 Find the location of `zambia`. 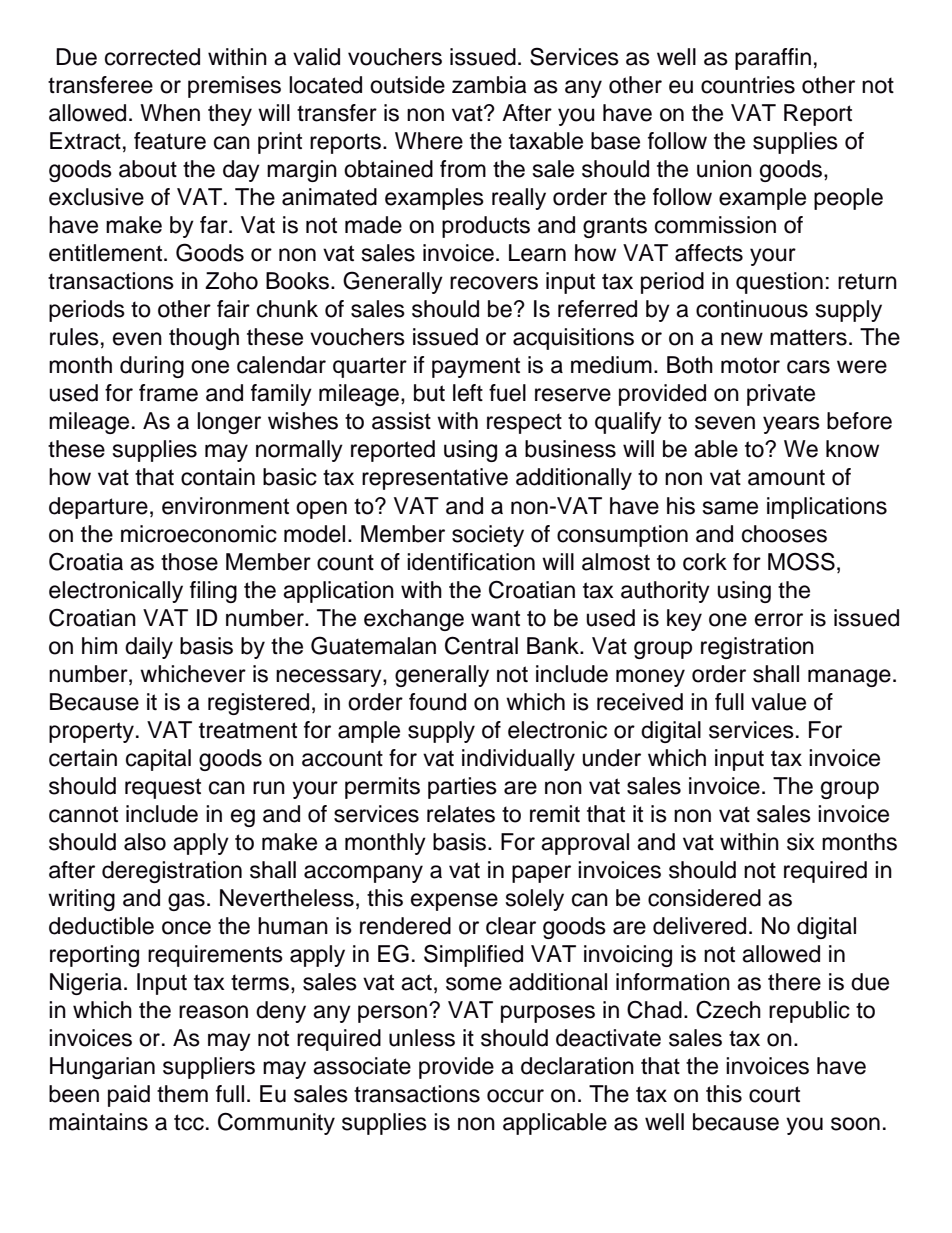

zambia is located at coordinates (489, 85).
